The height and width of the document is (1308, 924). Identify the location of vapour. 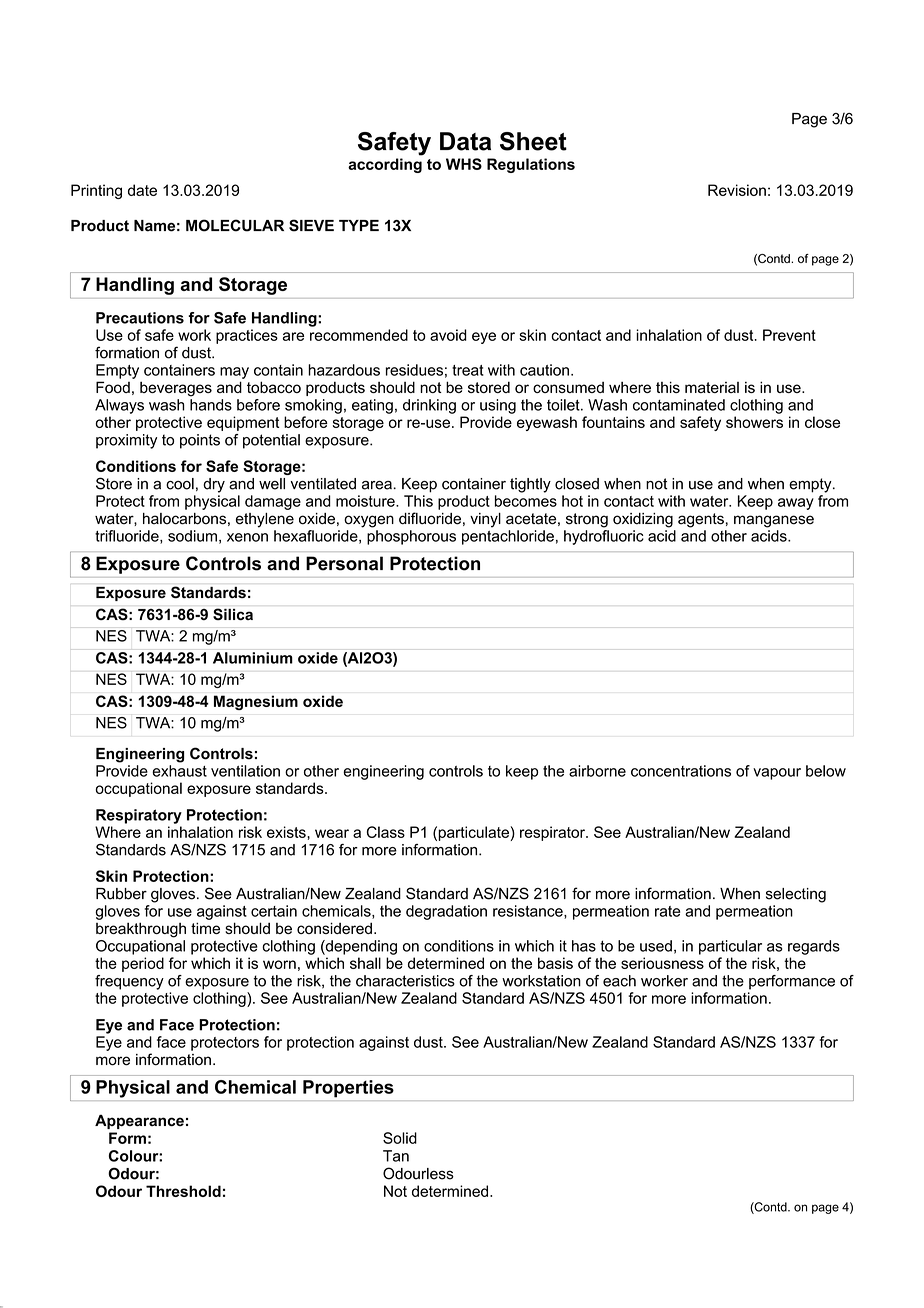
(777, 774).
